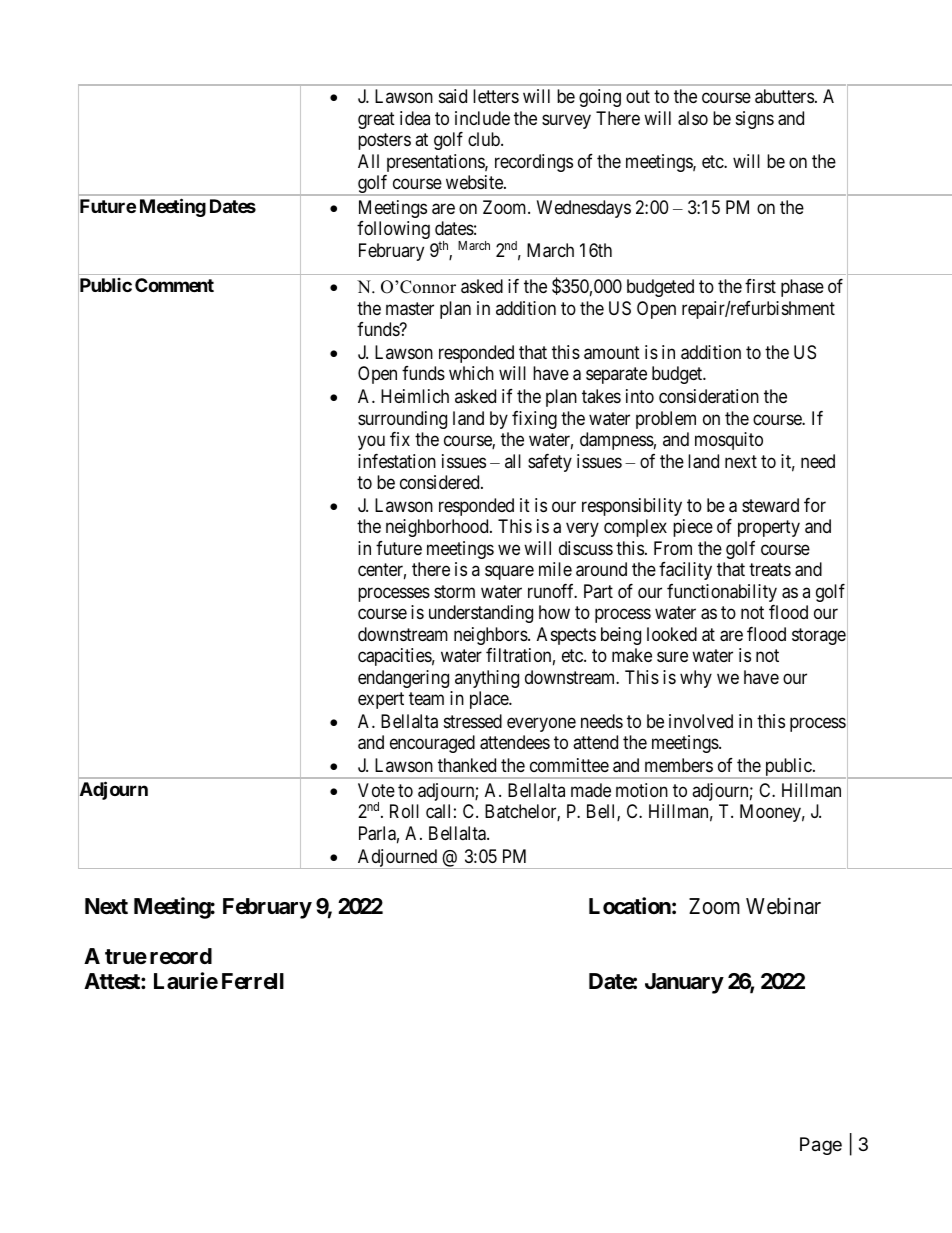  I want to click on signs, so click(755, 120).
